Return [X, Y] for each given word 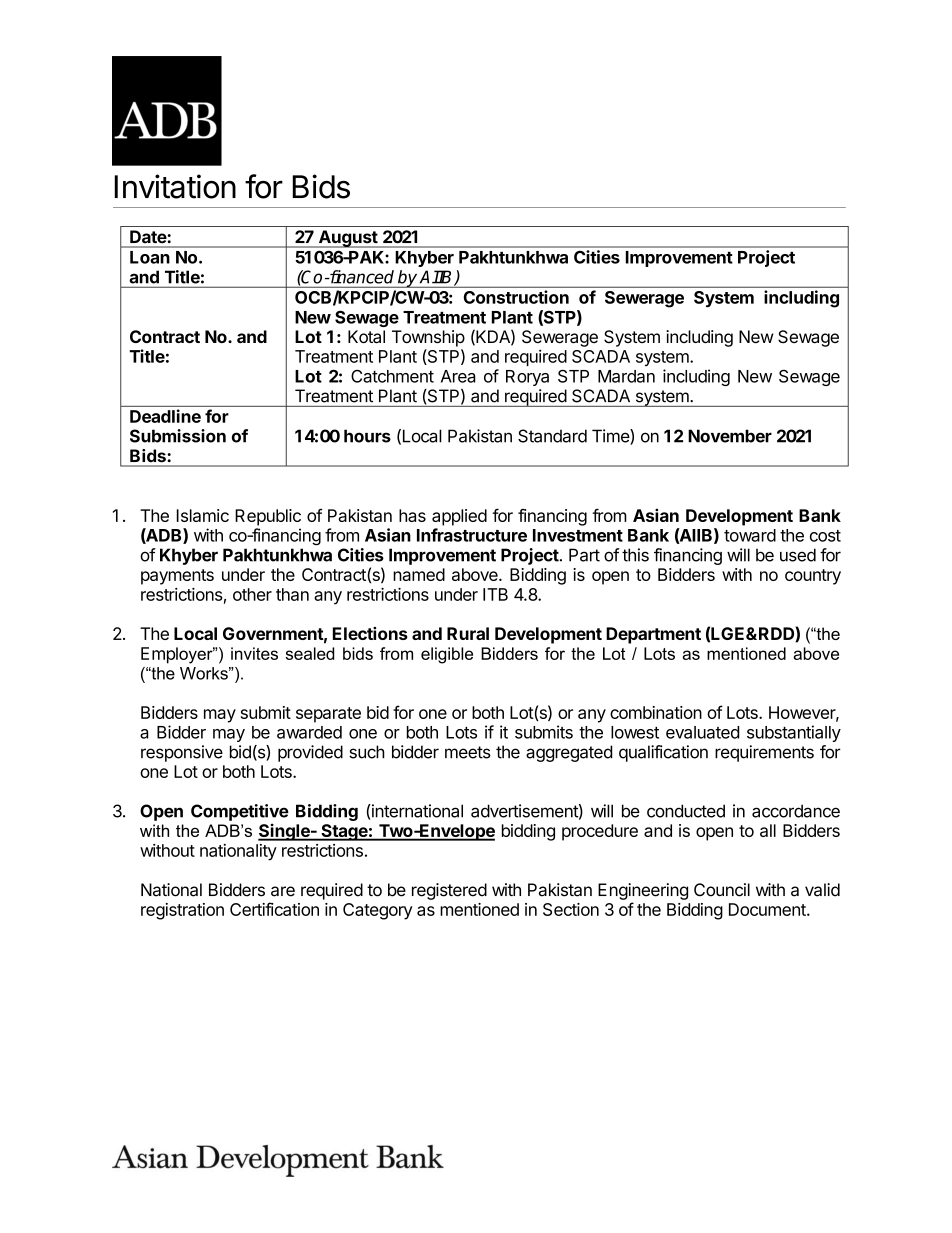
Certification [274, 909]
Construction [516, 297]
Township [428, 338]
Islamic [203, 515]
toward [750, 535]
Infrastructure [472, 535]
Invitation [175, 186]
